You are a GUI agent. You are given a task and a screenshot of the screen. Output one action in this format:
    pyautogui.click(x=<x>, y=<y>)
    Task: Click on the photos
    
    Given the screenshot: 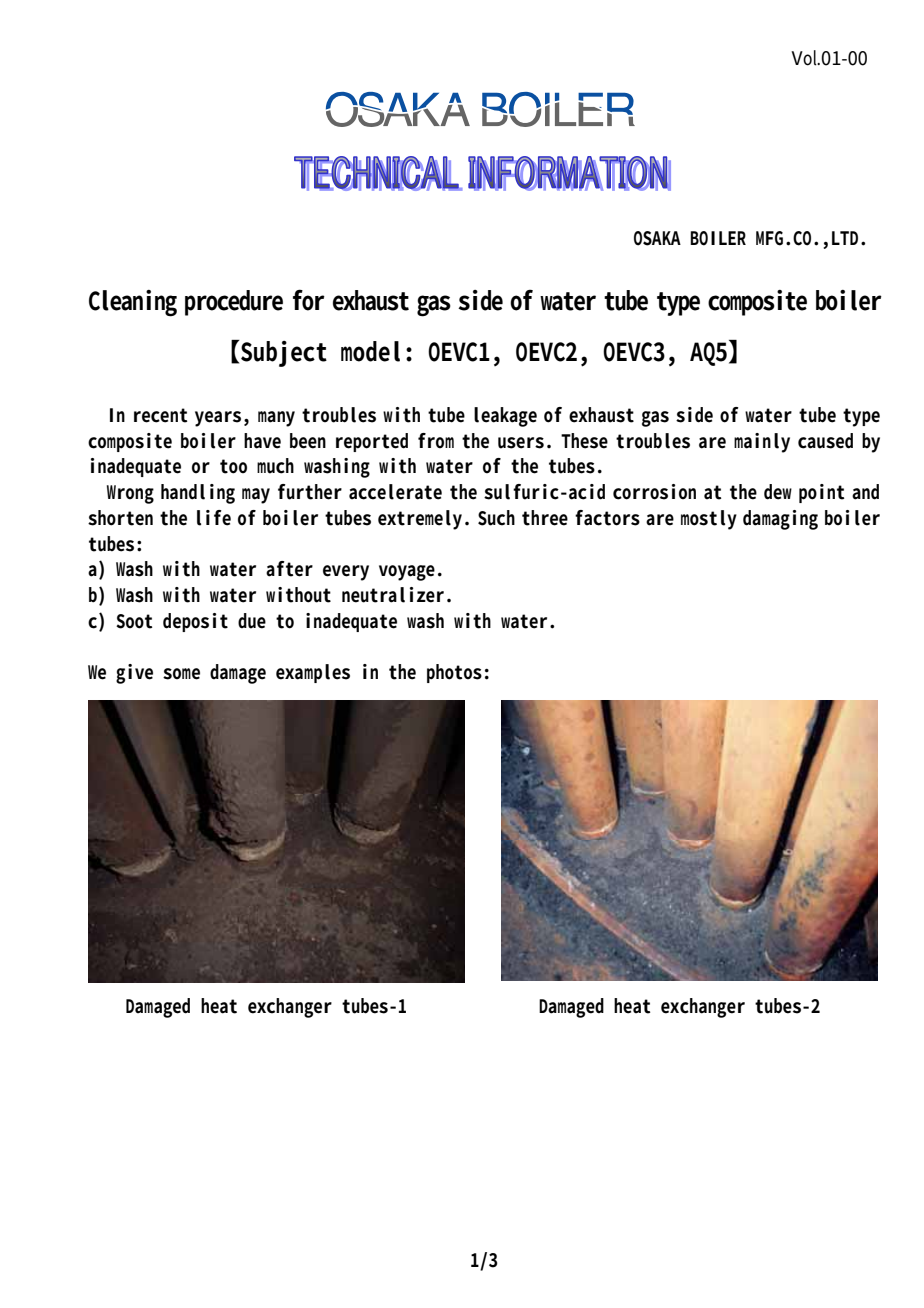 What is the action you would take?
    pyautogui.click(x=454, y=673)
